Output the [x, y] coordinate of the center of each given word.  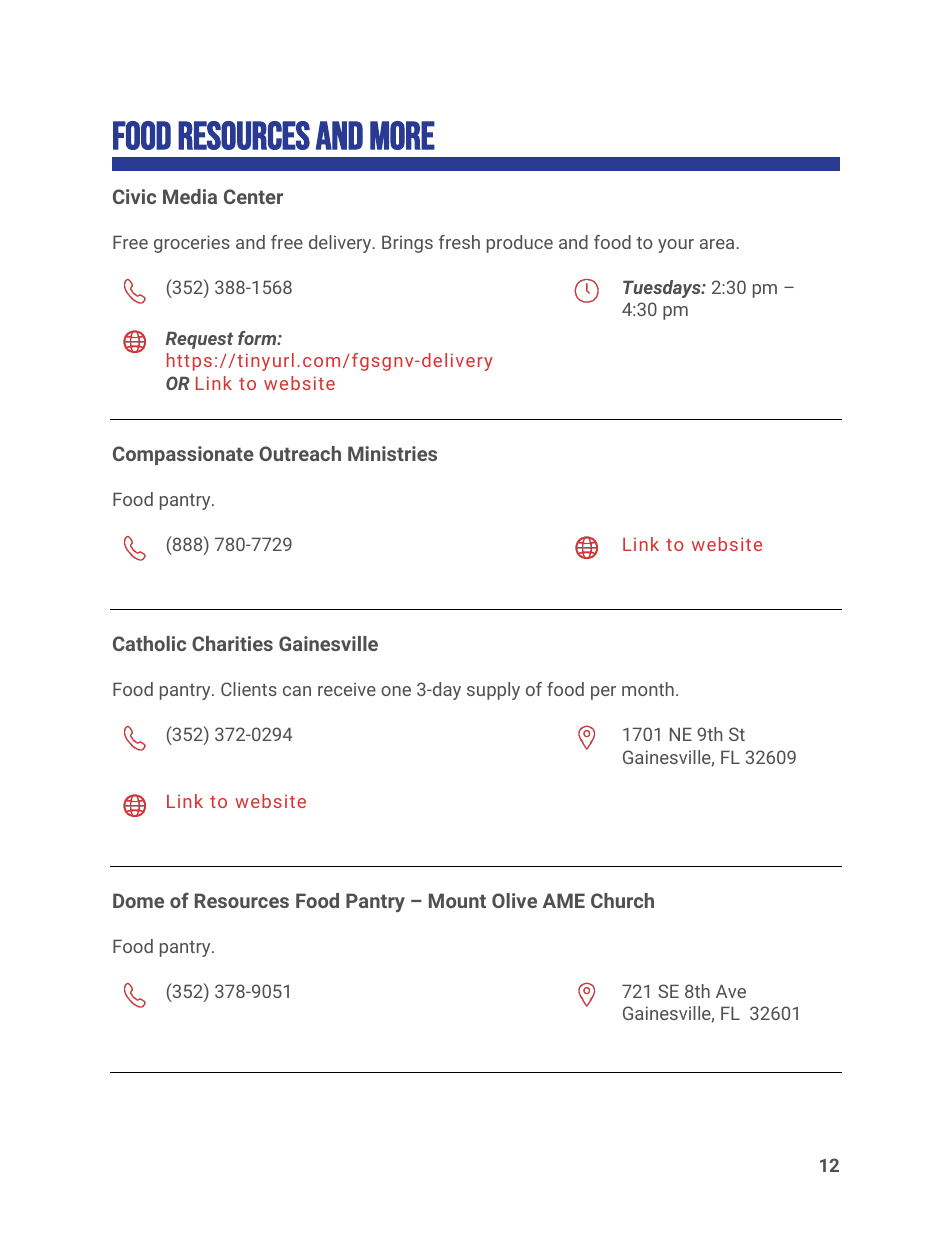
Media [190, 196]
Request [199, 340]
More [402, 135]
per [603, 693]
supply [493, 691]
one [396, 691]
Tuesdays [663, 289]
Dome [138, 900]
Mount [457, 900]
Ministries [392, 453]
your [676, 246]
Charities [232, 643]
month [648, 689]
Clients [249, 689]
